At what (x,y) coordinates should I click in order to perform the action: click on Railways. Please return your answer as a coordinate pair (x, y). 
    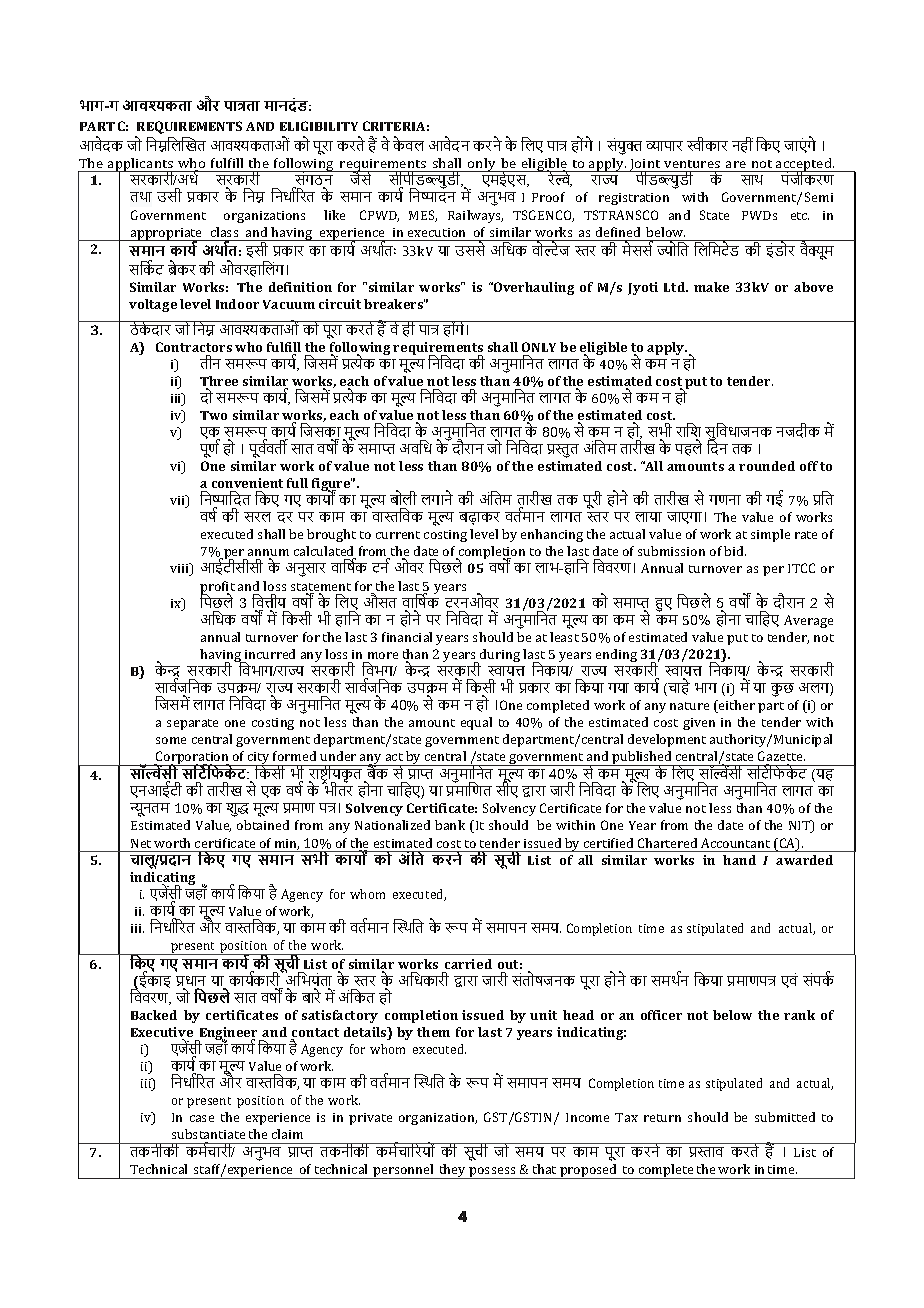
    Looking at the image, I should click on (475, 216).
